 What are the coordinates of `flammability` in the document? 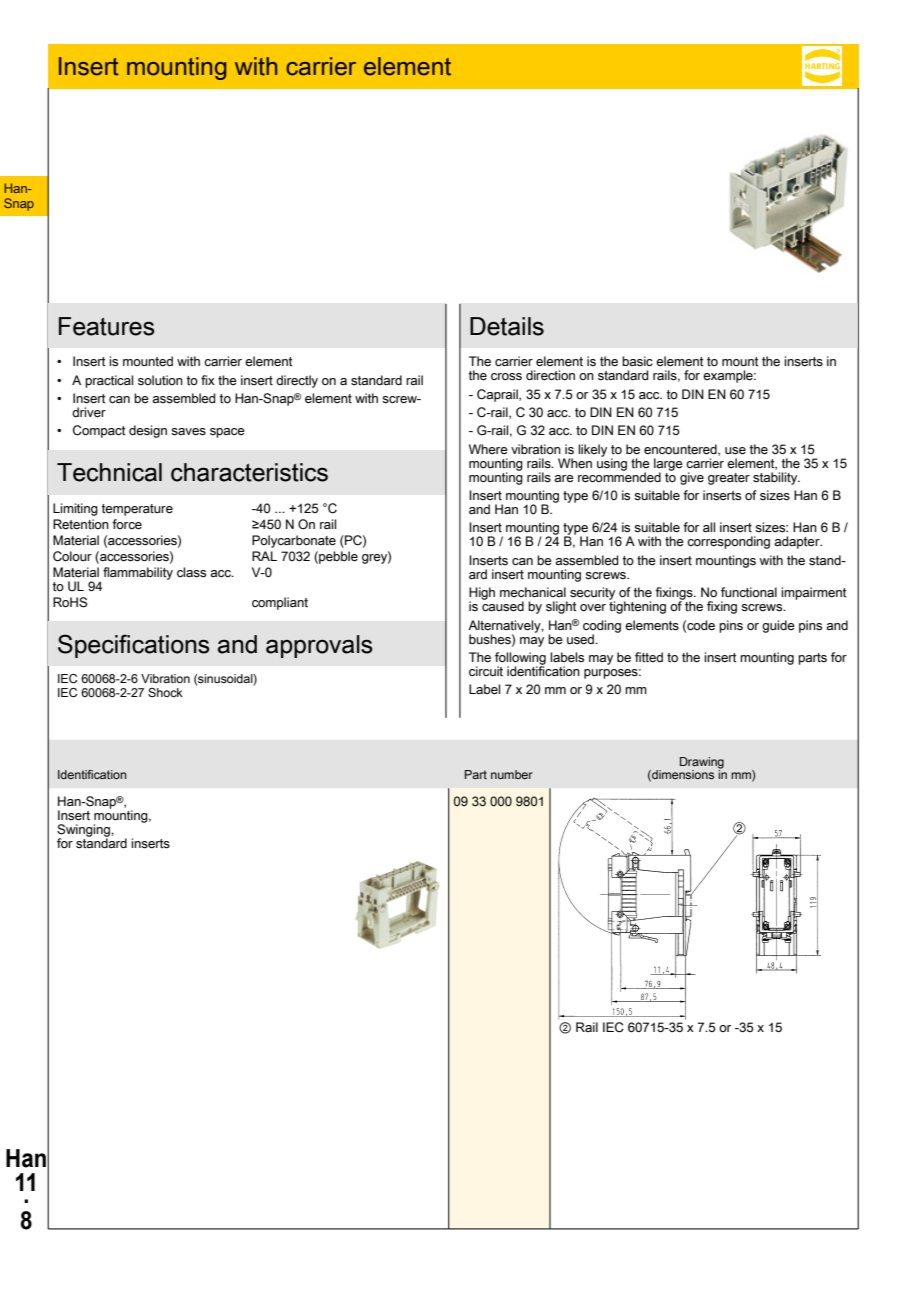 It's located at (138, 573).
